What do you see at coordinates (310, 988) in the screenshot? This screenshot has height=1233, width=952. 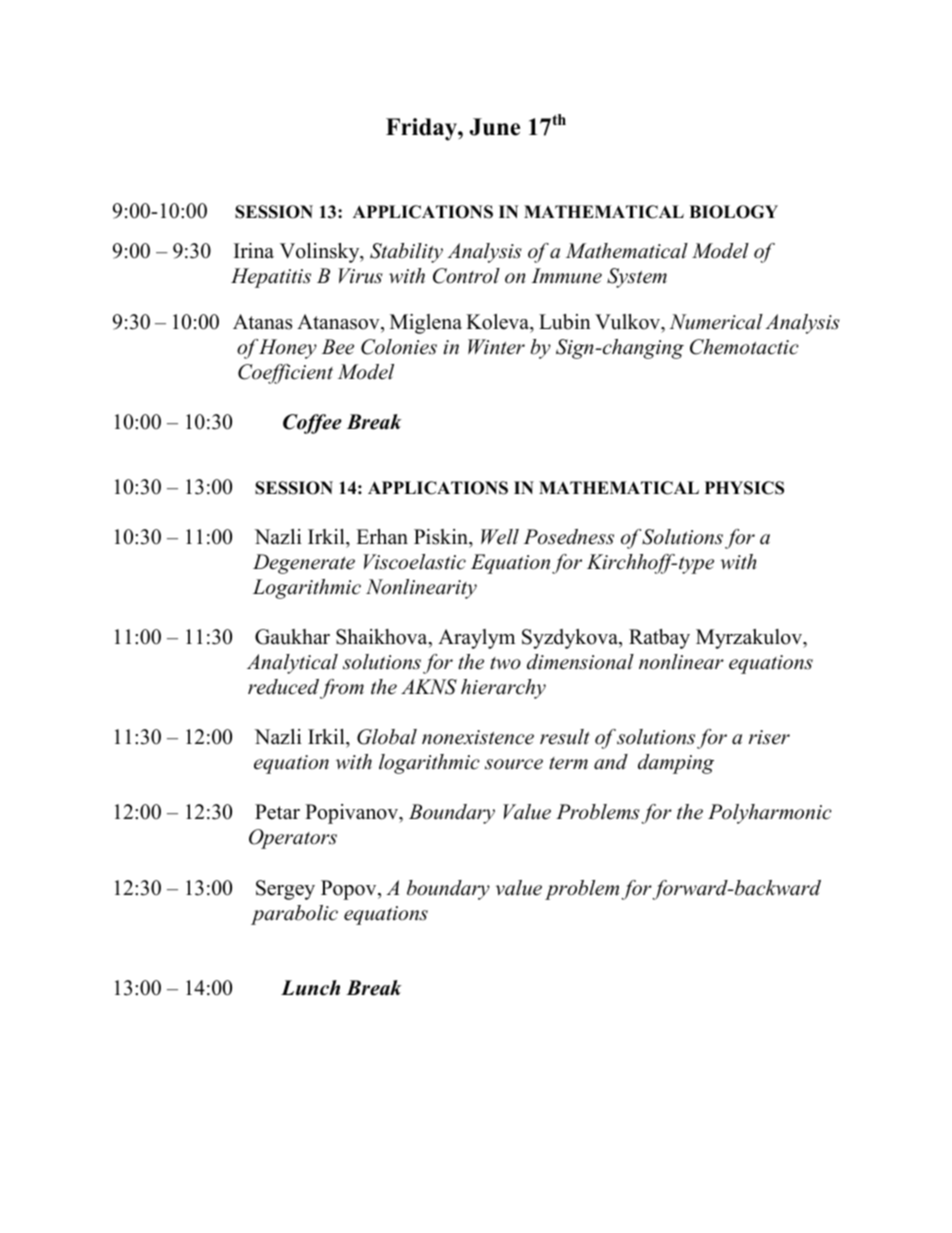 I see `Lunch` at bounding box center [310, 988].
